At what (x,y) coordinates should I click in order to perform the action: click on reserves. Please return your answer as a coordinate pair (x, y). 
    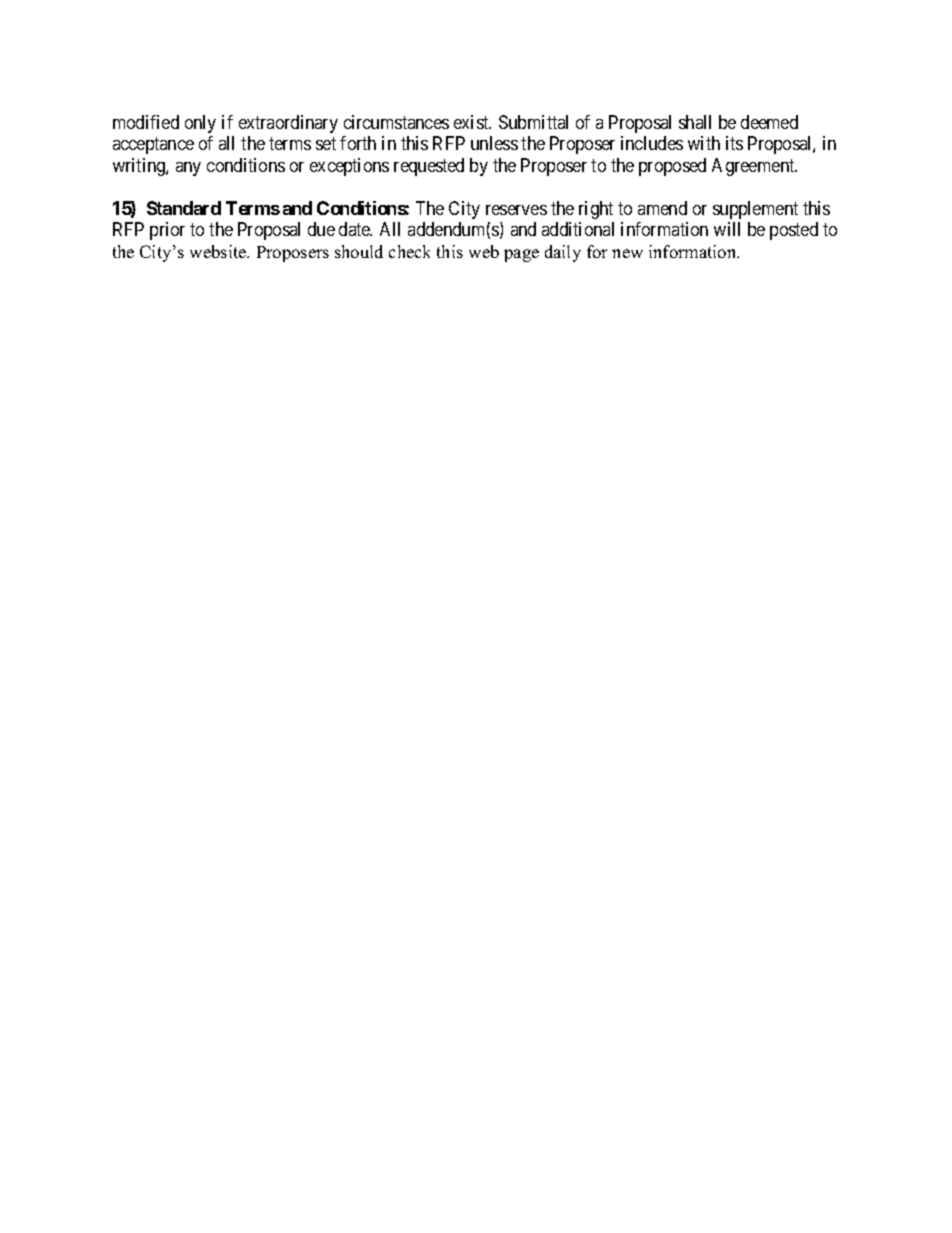
    Looking at the image, I should click on (516, 210).
